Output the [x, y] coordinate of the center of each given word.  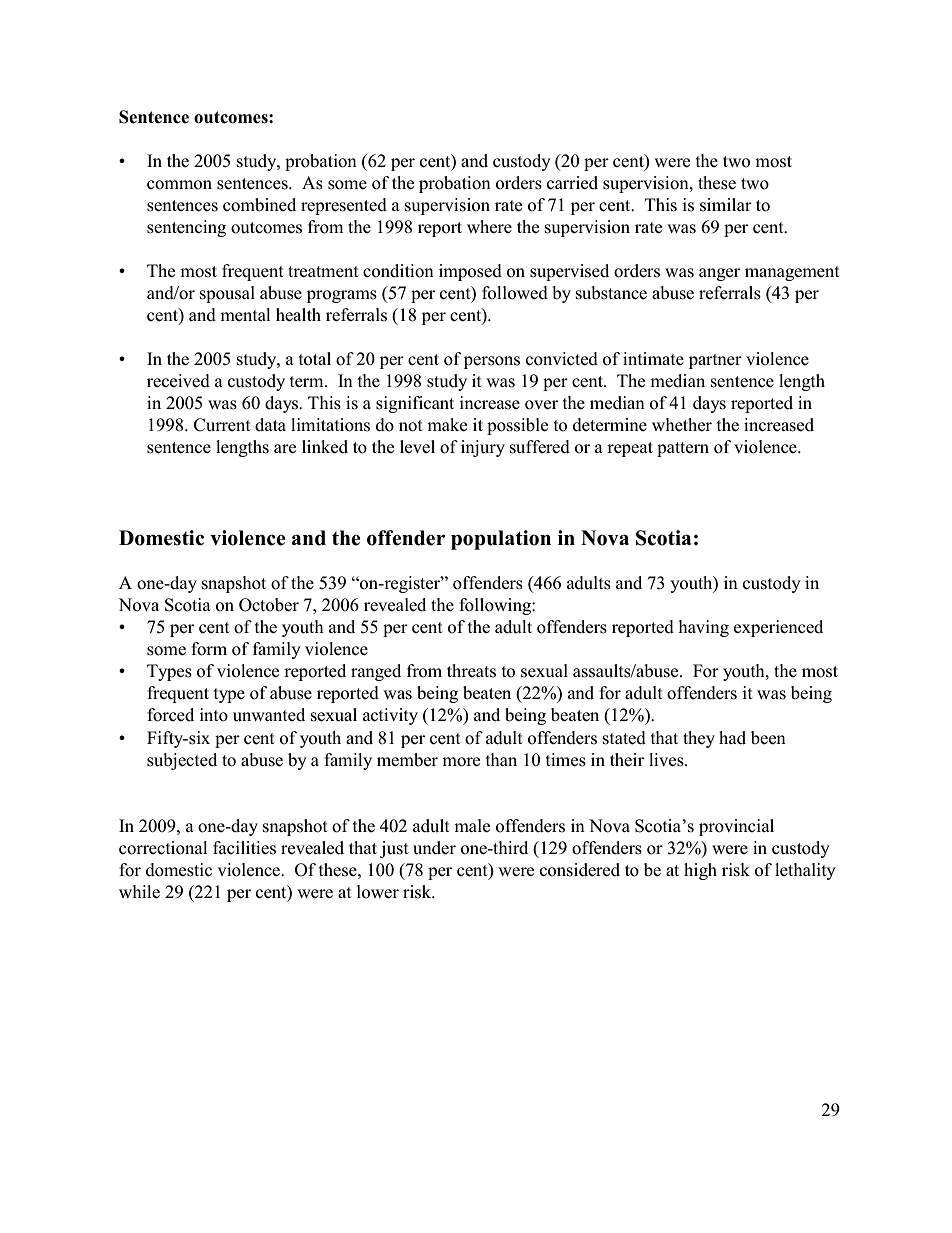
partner [715, 361]
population [501, 540]
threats [471, 671]
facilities [244, 848]
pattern [683, 449]
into [213, 715]
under [434, 848]
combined [259, 205]
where [489, 227]
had [732, 738]
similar [726, 205]
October [269, 605]
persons [492, 362]
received [178, 381]
